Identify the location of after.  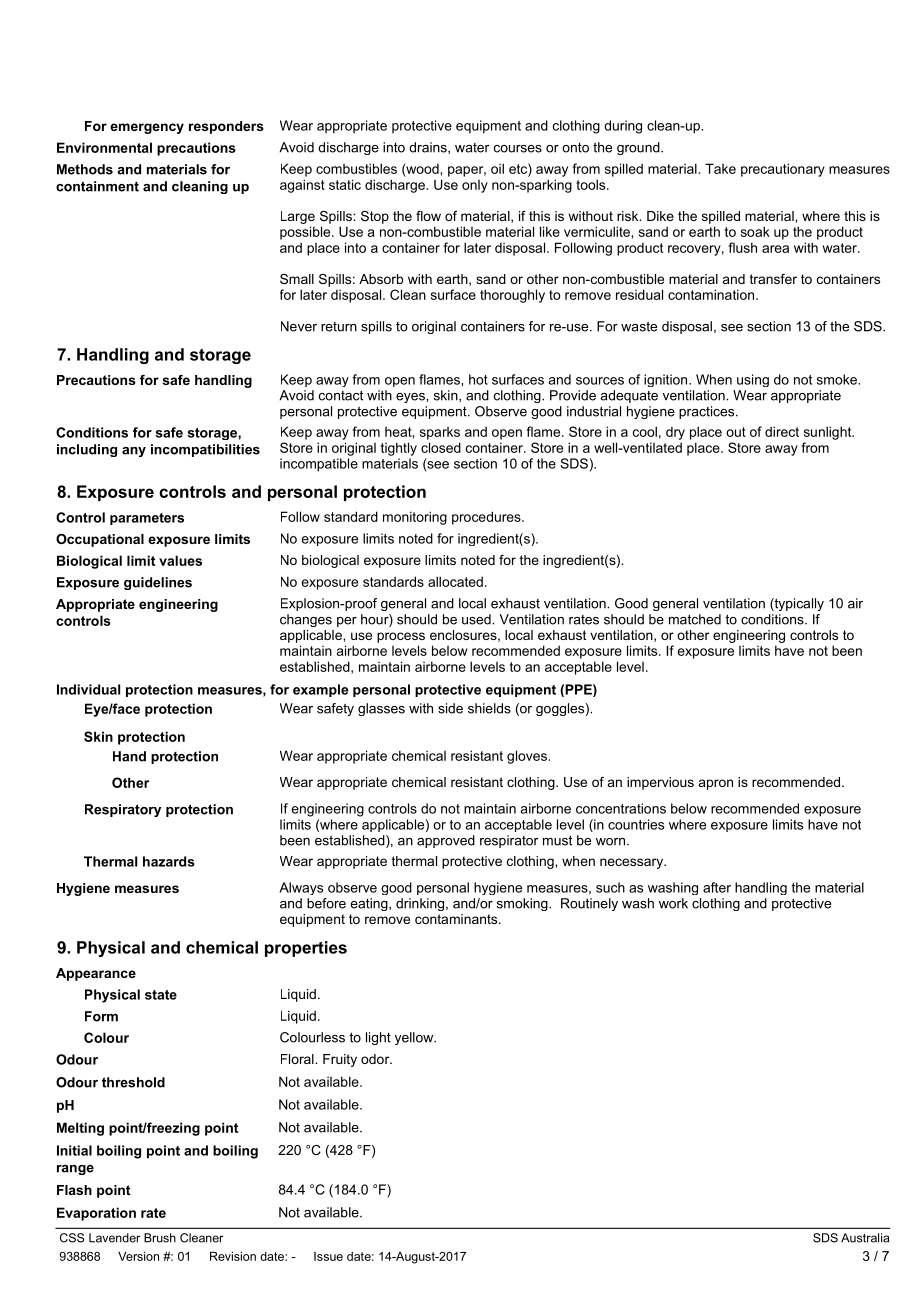
(717, 887).
